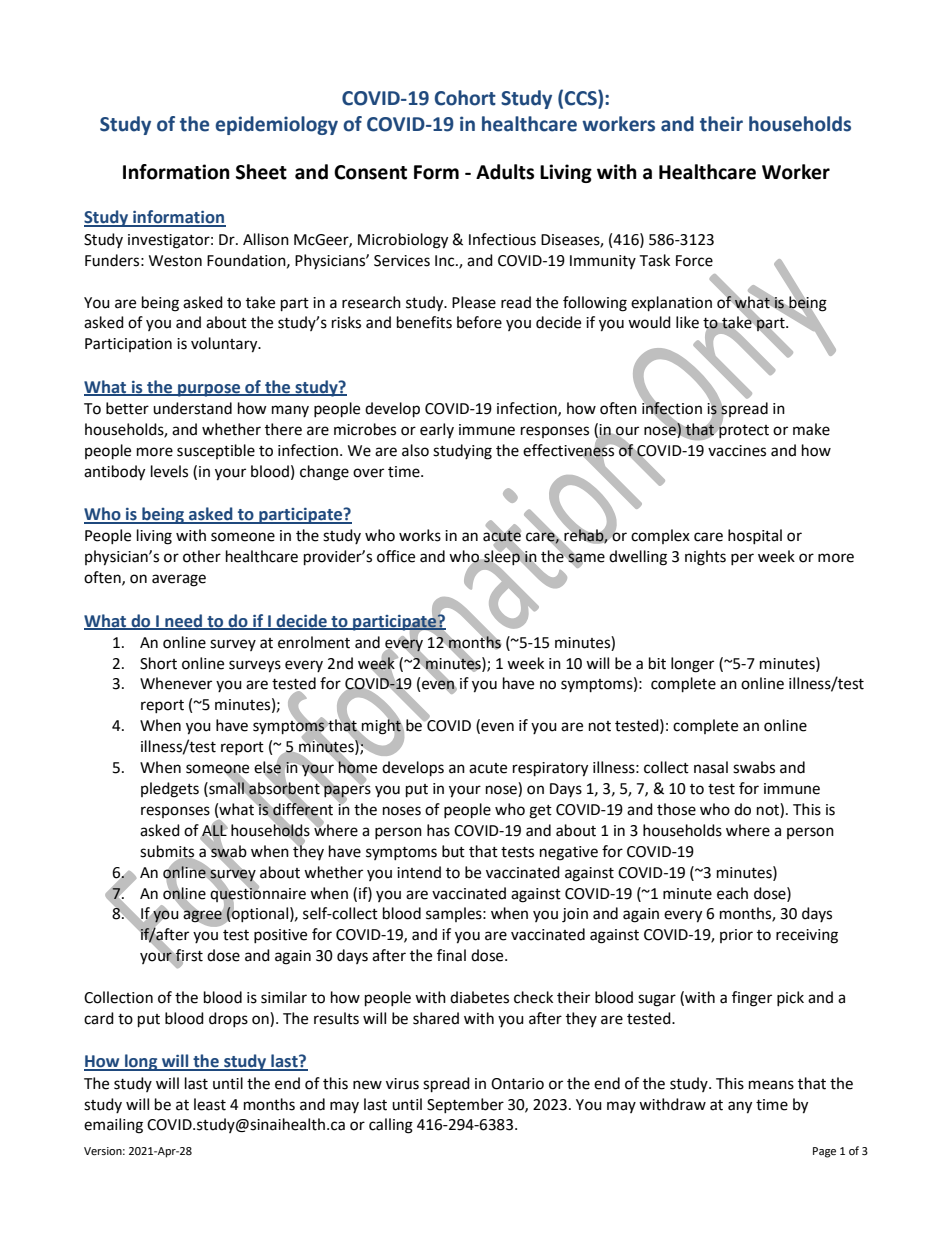 Image resolution: width=952 pixels, height=1233 pixels. I want to click on Cohort, so click(465, 98).
